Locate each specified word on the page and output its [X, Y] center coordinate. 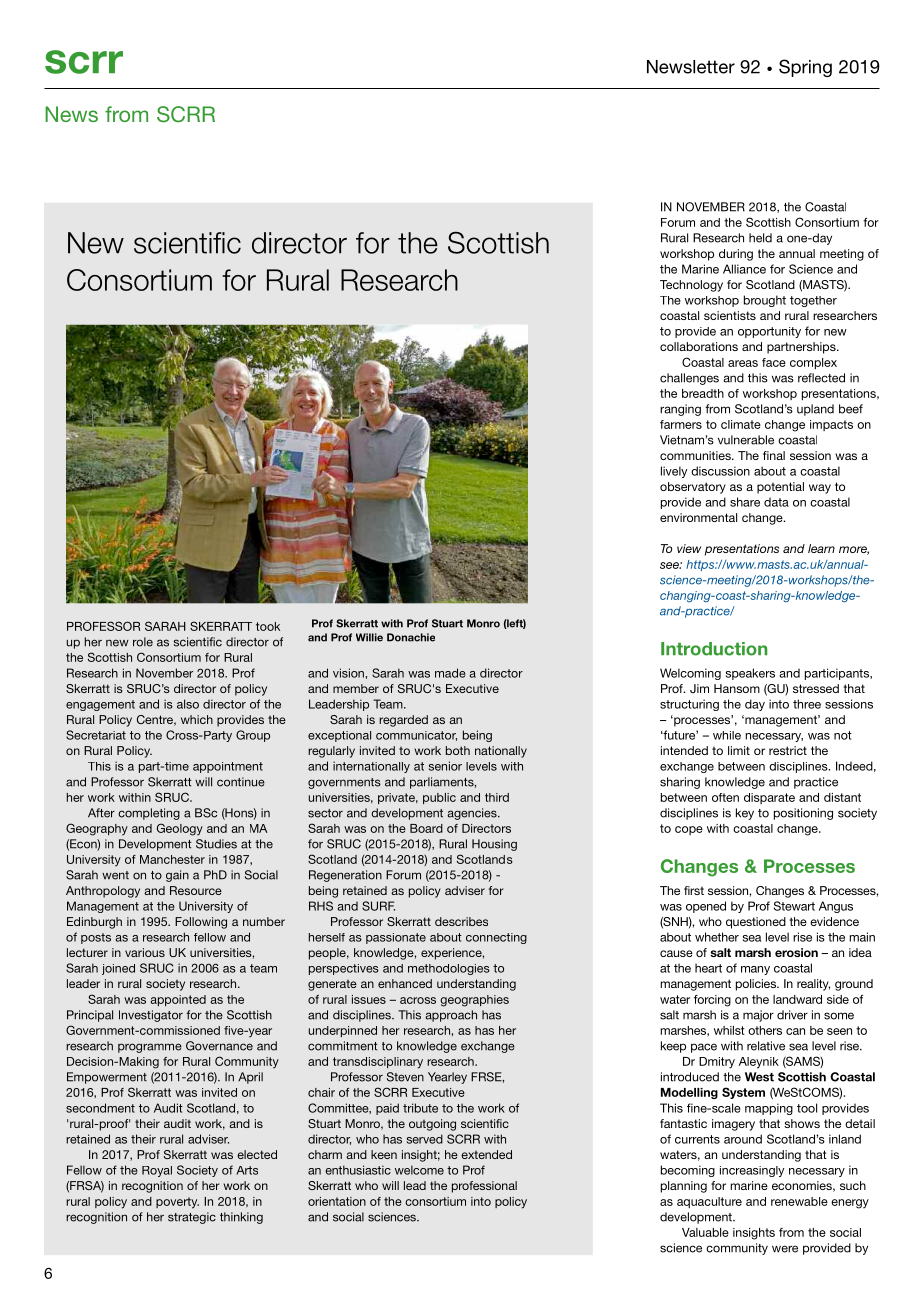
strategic [192, 1218]
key [745, 814]
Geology [180, 829]
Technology [691, 286]
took [268, 626]
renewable [799, 1201]
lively [674, 472]
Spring [805, 68]
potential [780, 488]
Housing [494, 845]
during [736, 255]
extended [486, 1154]
